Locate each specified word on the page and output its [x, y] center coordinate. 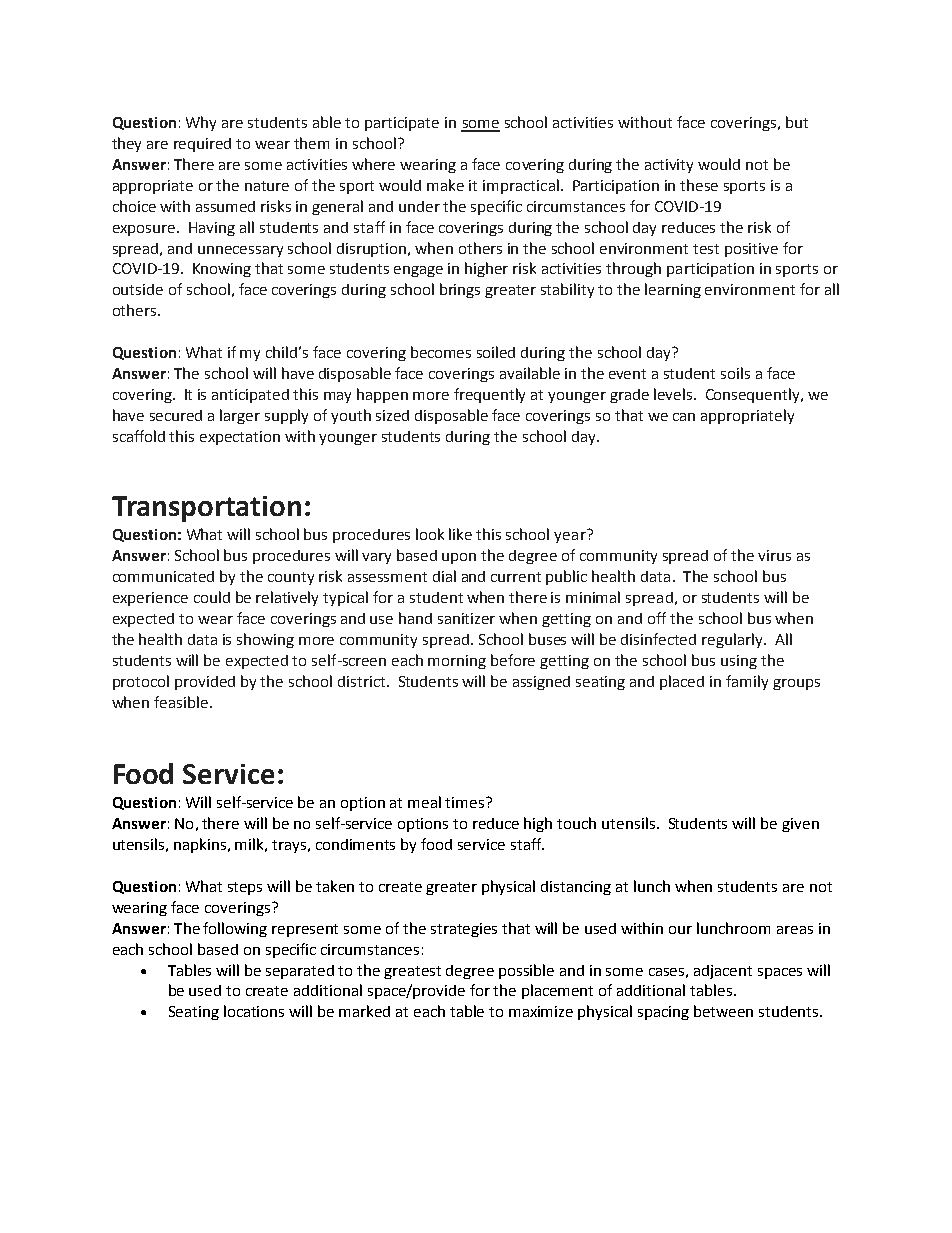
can [684, 417]
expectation [240, 438]
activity [669, 166]
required [202, 145]
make [445, 185]
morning [457, 662]
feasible [181, 702]
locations [254, 1011]
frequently [489, 395]
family [747, 682]
